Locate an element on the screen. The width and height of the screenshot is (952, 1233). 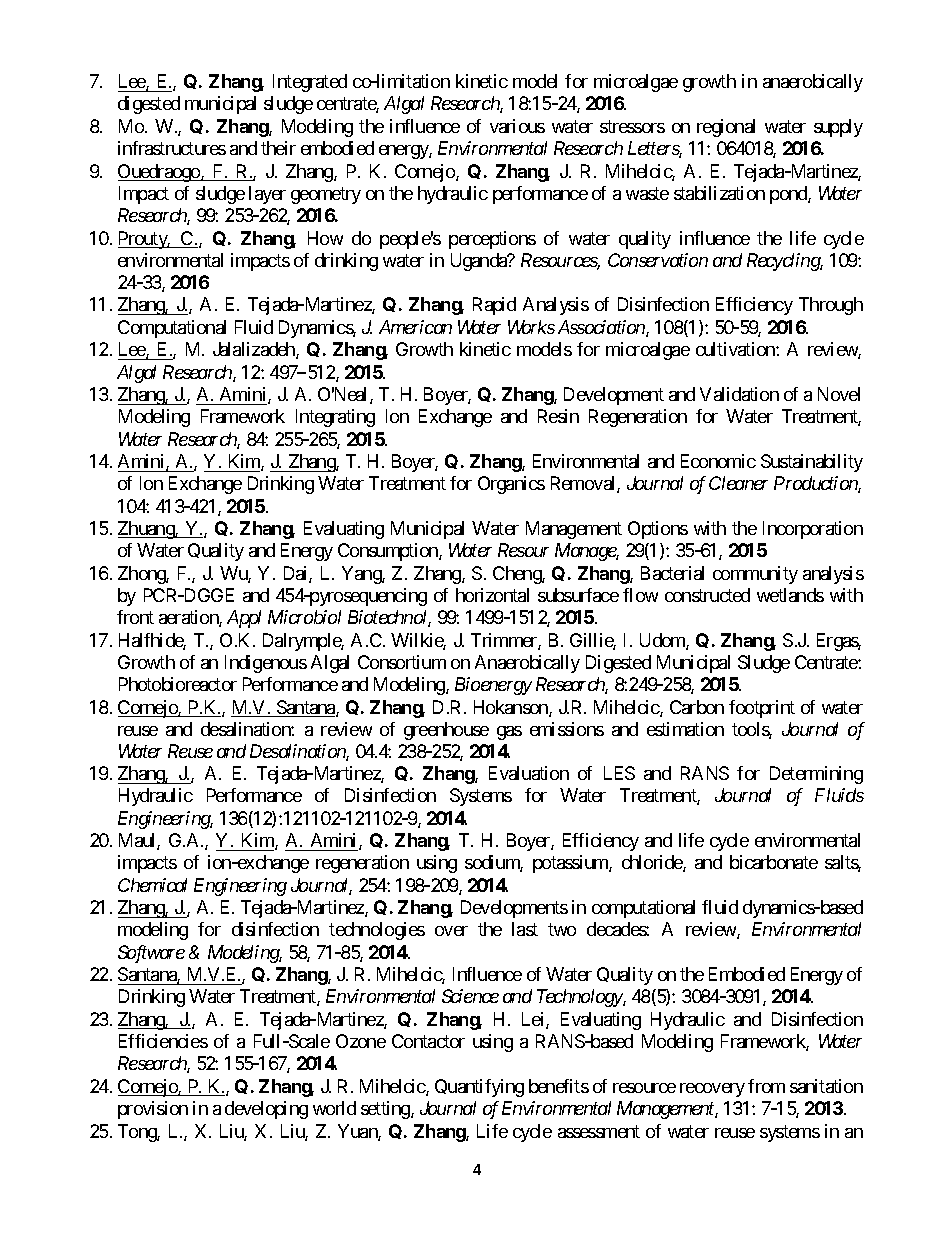
Evaluation is located at coordinates (529, 773).
